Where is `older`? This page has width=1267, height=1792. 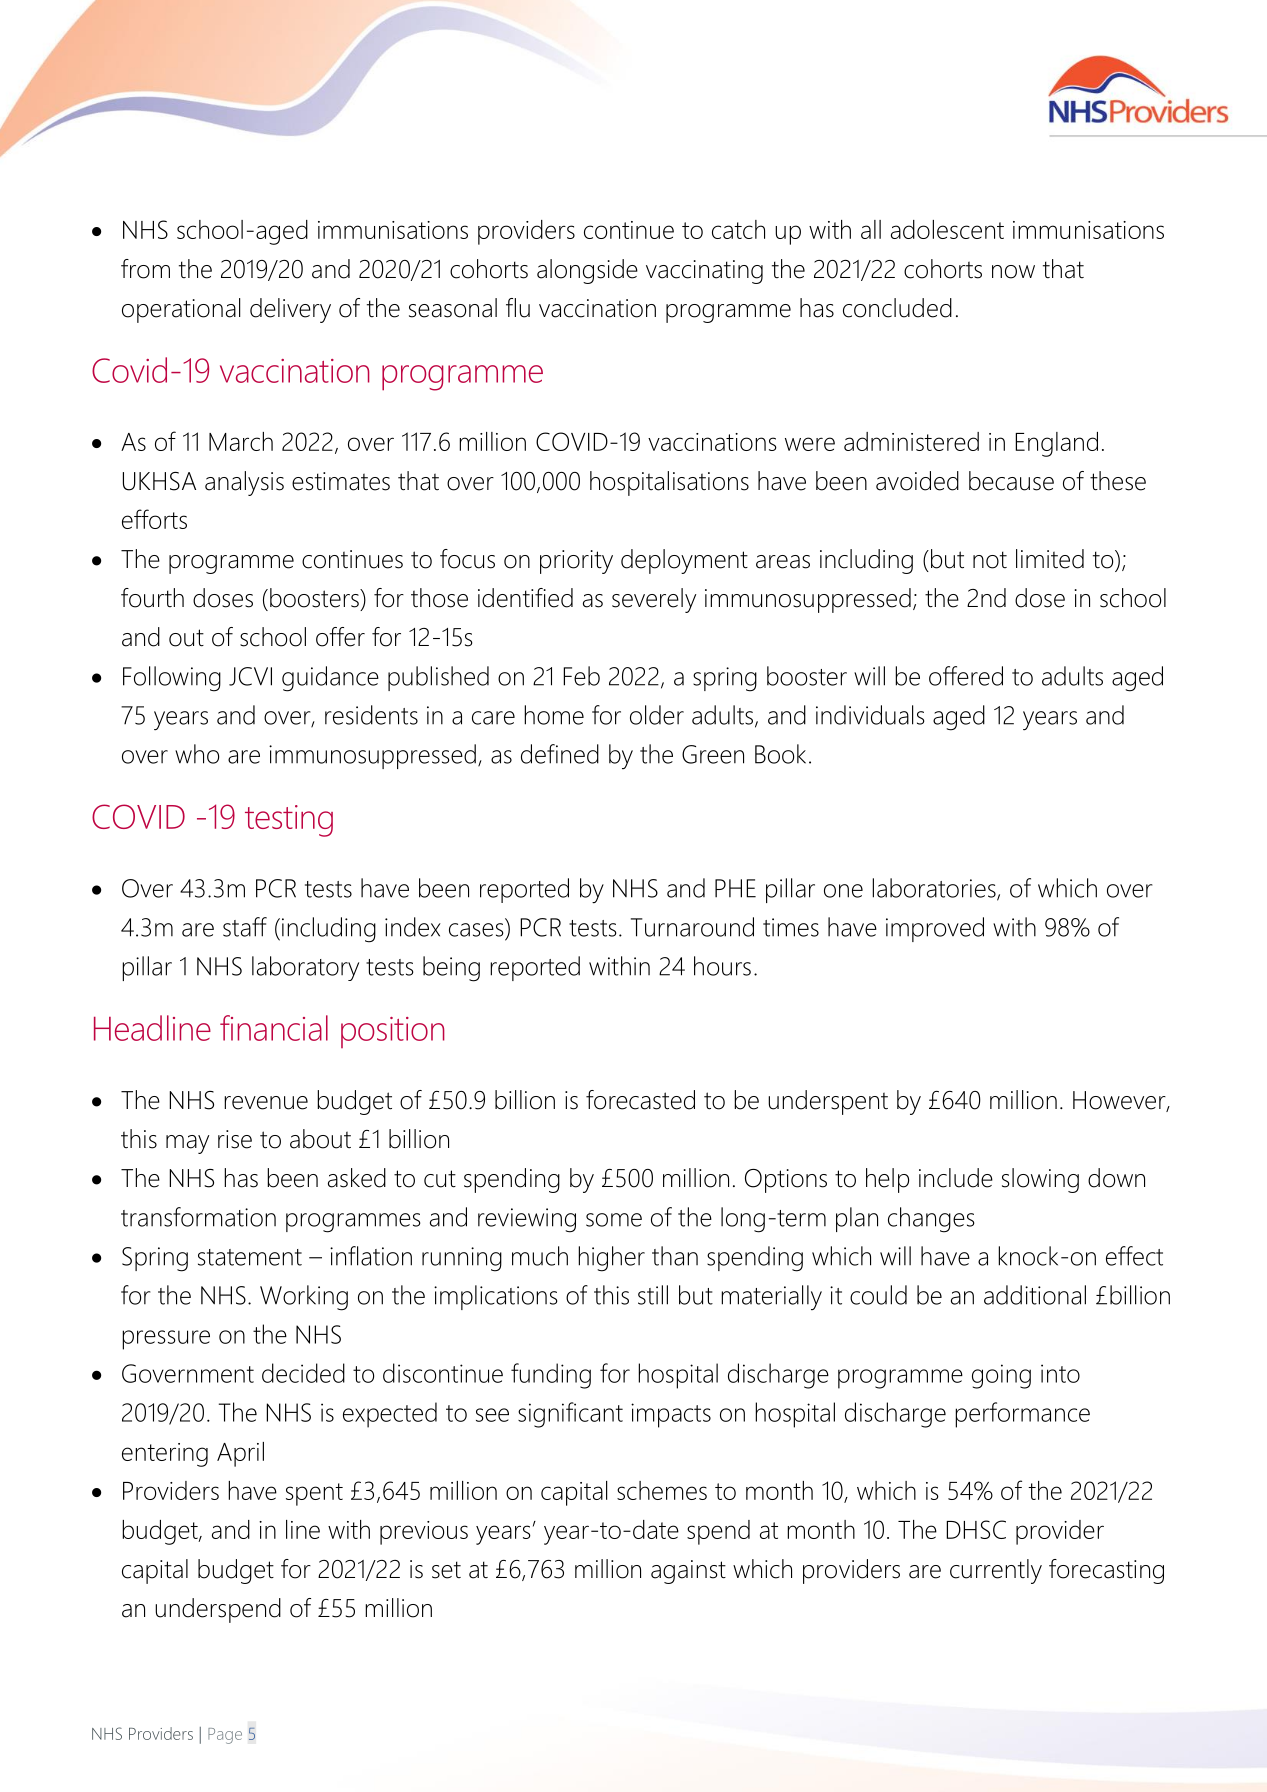 older is located at coordinates (657, 715).
